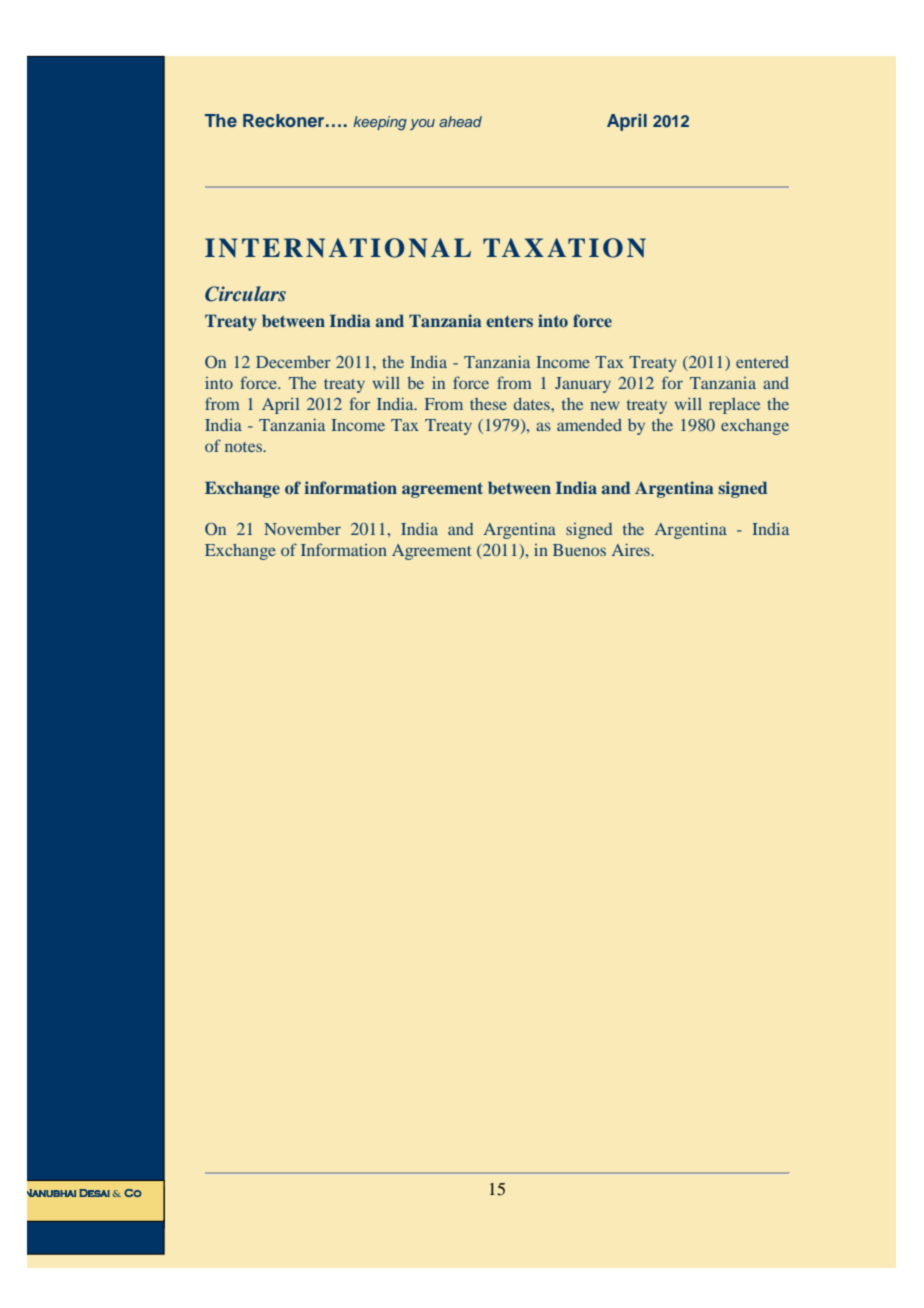 This document has width=924, height=1308. Describe the element at coordinates (460, 121) in the document. I see `ahead` at that location.
